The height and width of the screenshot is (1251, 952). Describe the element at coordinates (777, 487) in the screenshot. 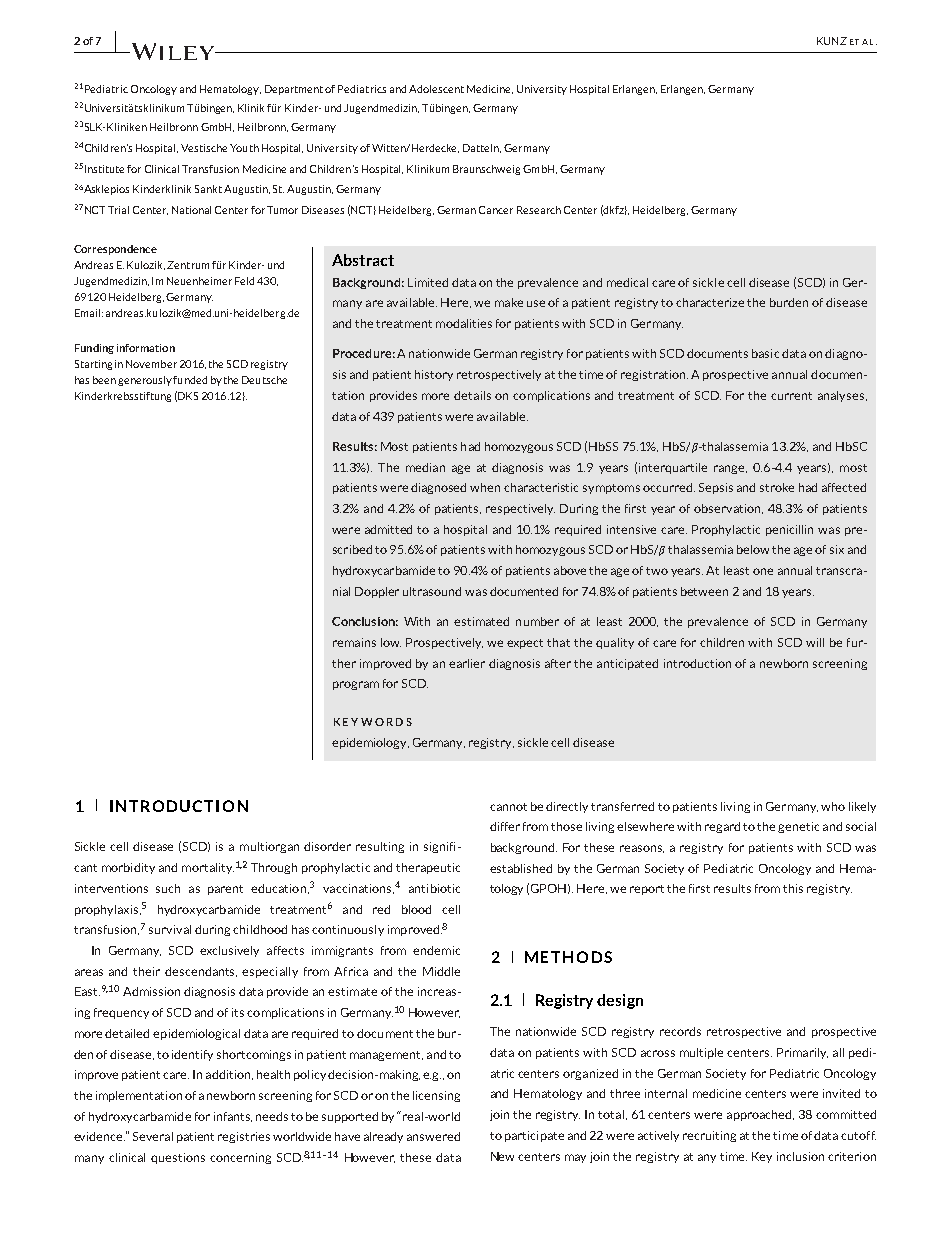

I see `stroke` at that location.
